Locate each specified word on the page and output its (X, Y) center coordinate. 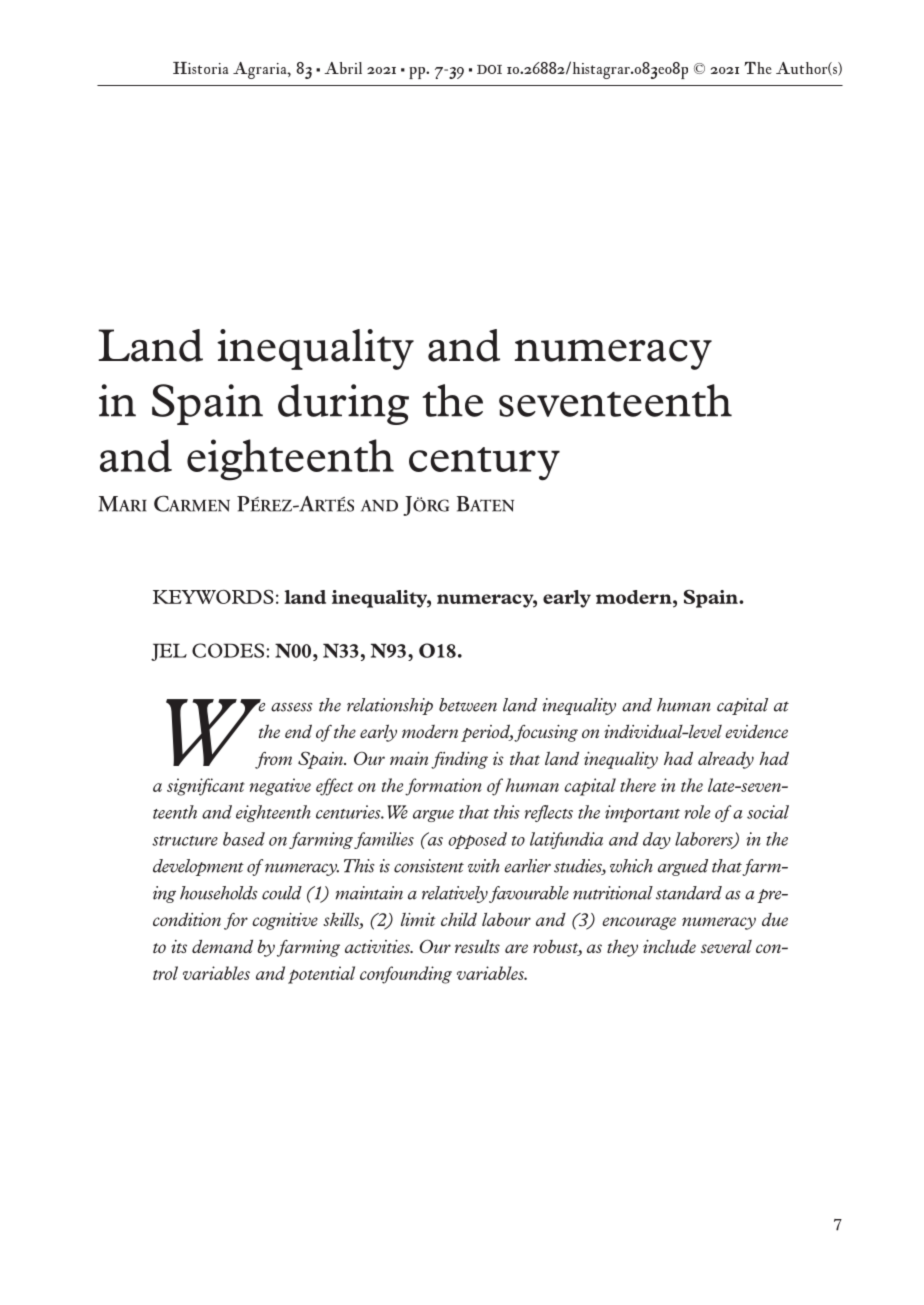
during (343, 404)
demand (222, 946)
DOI (489, 69)
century (484, 464)
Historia (201, 68)
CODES (228, 650)
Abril (343, 68)
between (468, 705)
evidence (756, 731)
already (726, 760)
